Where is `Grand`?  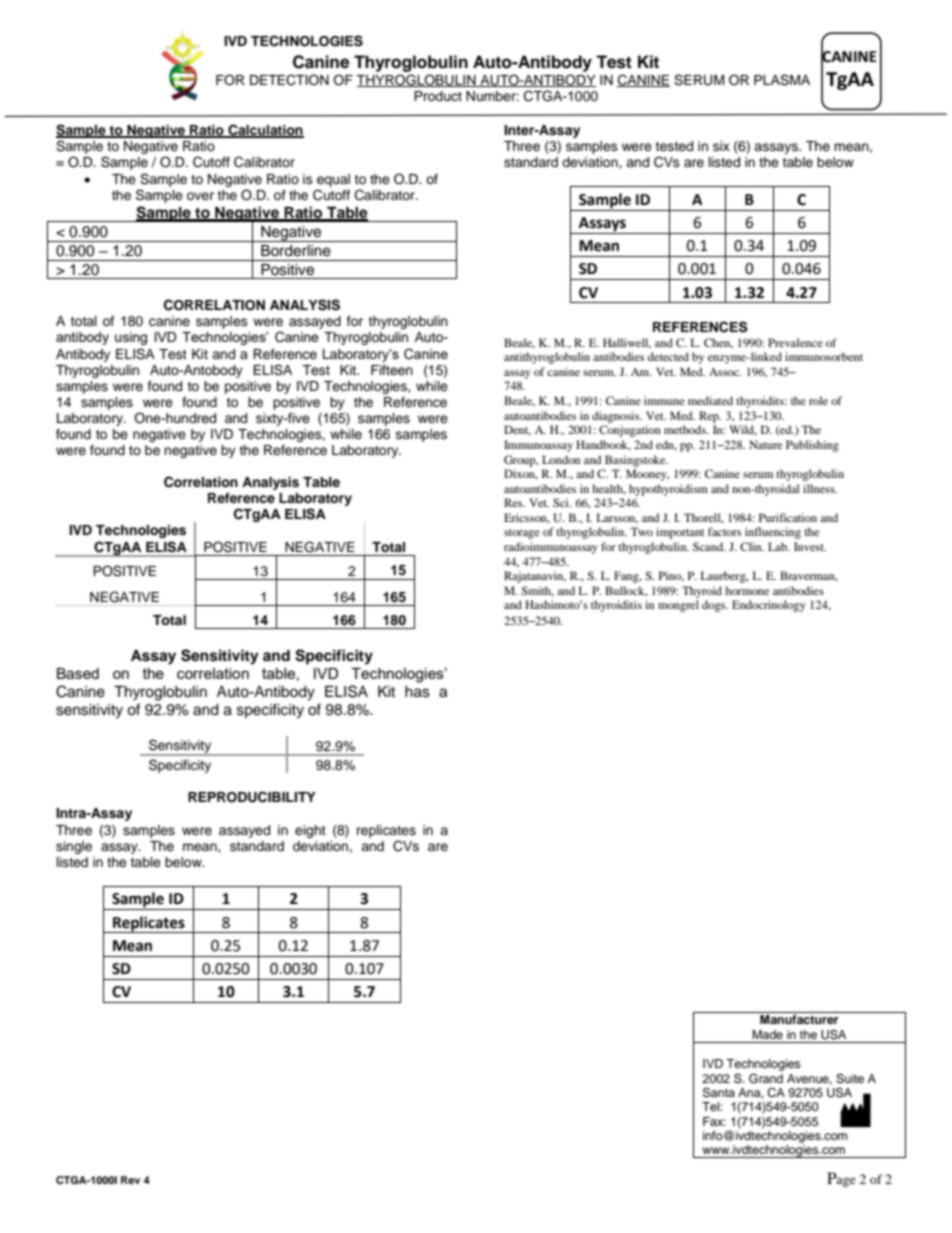 Grand is located at coordinates (766, 1078).
